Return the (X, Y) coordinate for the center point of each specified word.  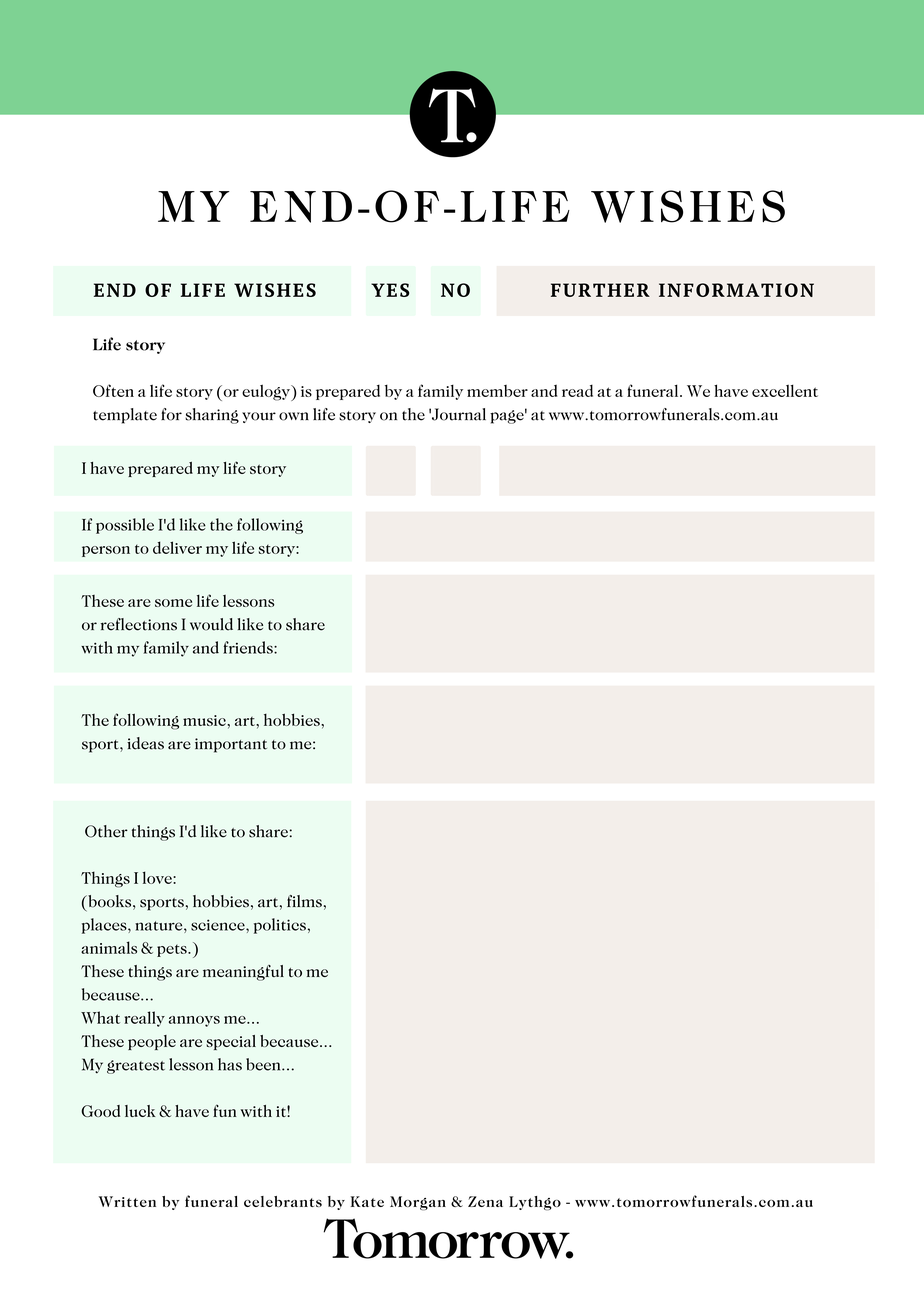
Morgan (418, 1203)
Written (127, 1201)
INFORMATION (736, 290)
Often (113, 390)
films (304, 901)
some (173, 603)
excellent (785, 390)
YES (390, 290)
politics (280, 926)
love (158, 877)
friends (249, 647)
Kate (367, 1201)
